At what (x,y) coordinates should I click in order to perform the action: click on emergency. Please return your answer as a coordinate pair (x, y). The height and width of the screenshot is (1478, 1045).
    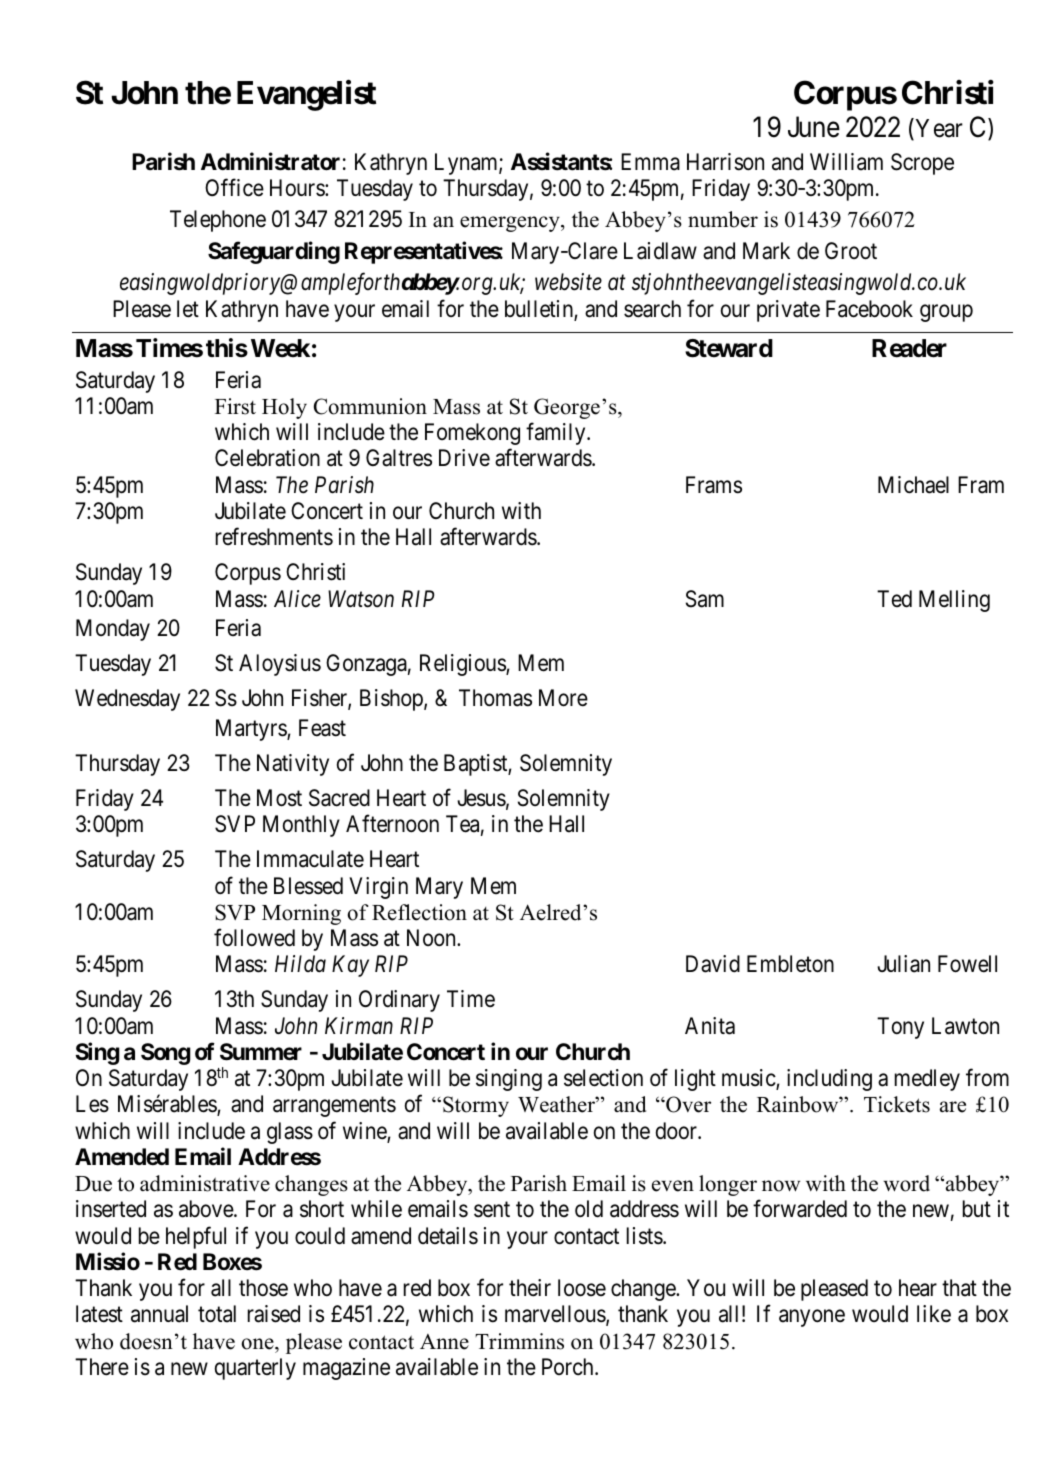
    Looking at the image, I should click on (511, 224).
